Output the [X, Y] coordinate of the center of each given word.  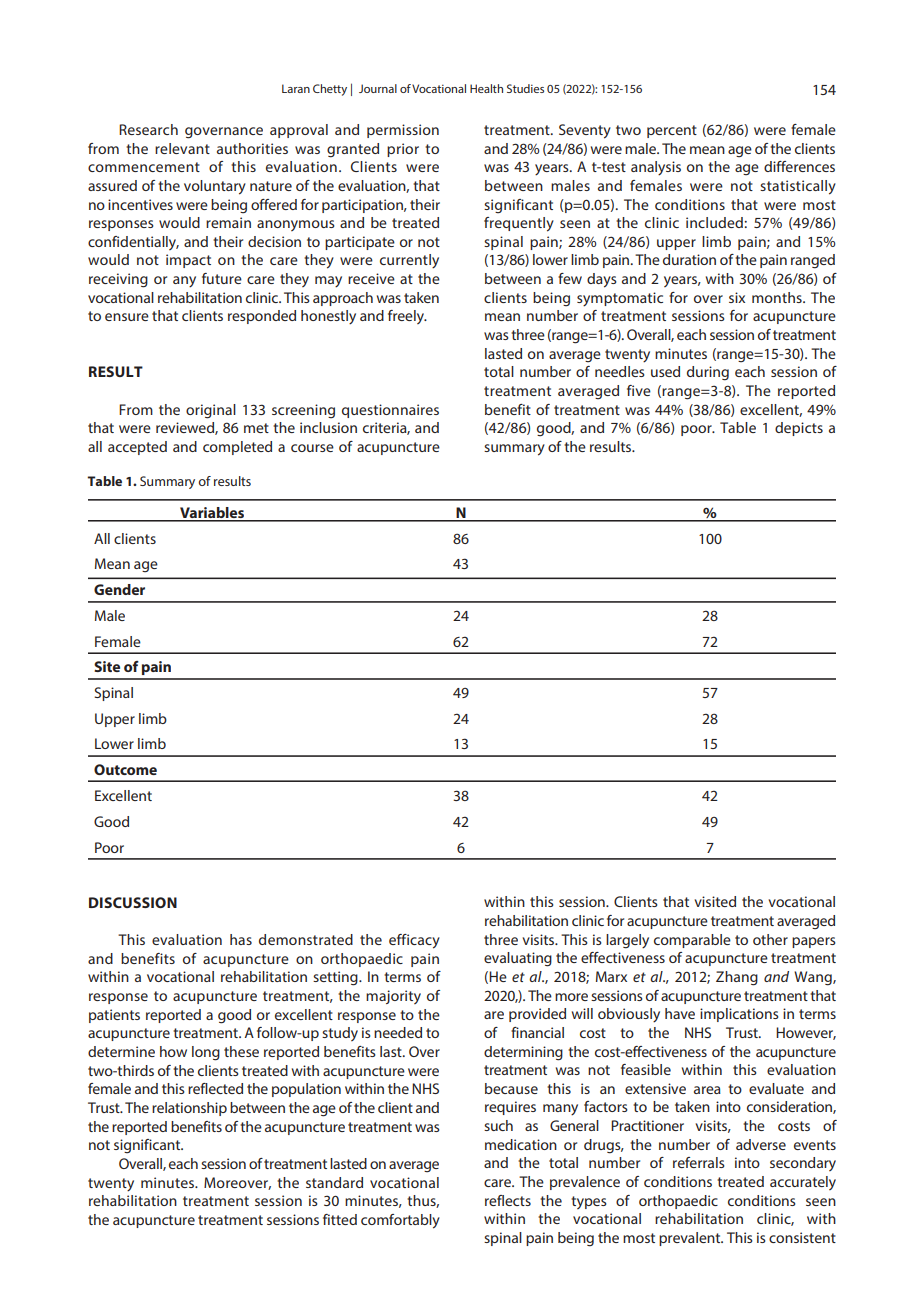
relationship [189, 1109]
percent [672, 131]
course [312, 448]
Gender [119, 589]
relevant [182, 148]
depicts [799, 429]
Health [486, 88]
